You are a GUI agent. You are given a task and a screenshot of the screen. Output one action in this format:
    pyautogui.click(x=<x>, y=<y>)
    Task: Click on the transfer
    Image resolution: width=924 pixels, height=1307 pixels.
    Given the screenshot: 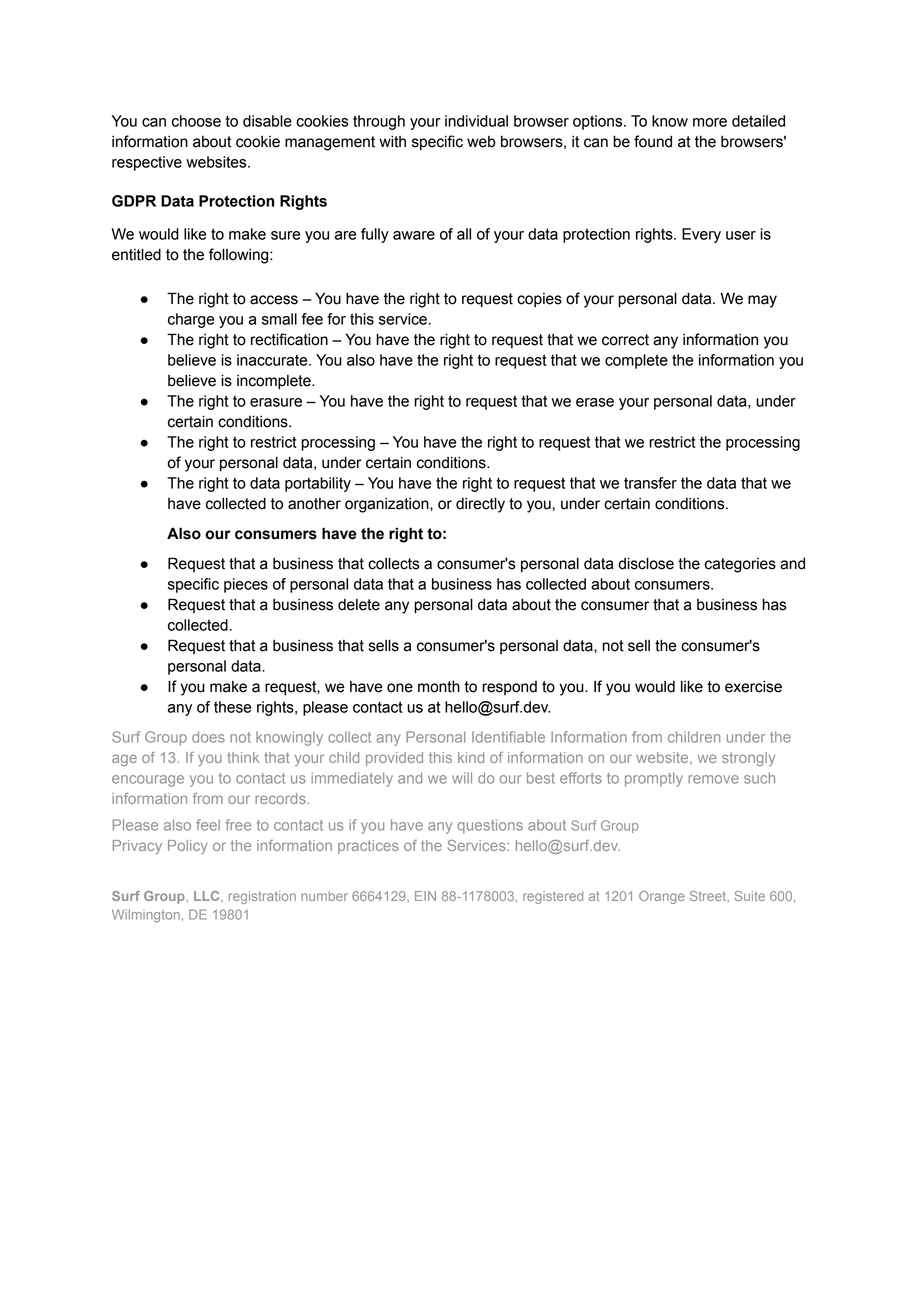 What is the action you would take?
    pyautogui.click(x=650, y=483)
